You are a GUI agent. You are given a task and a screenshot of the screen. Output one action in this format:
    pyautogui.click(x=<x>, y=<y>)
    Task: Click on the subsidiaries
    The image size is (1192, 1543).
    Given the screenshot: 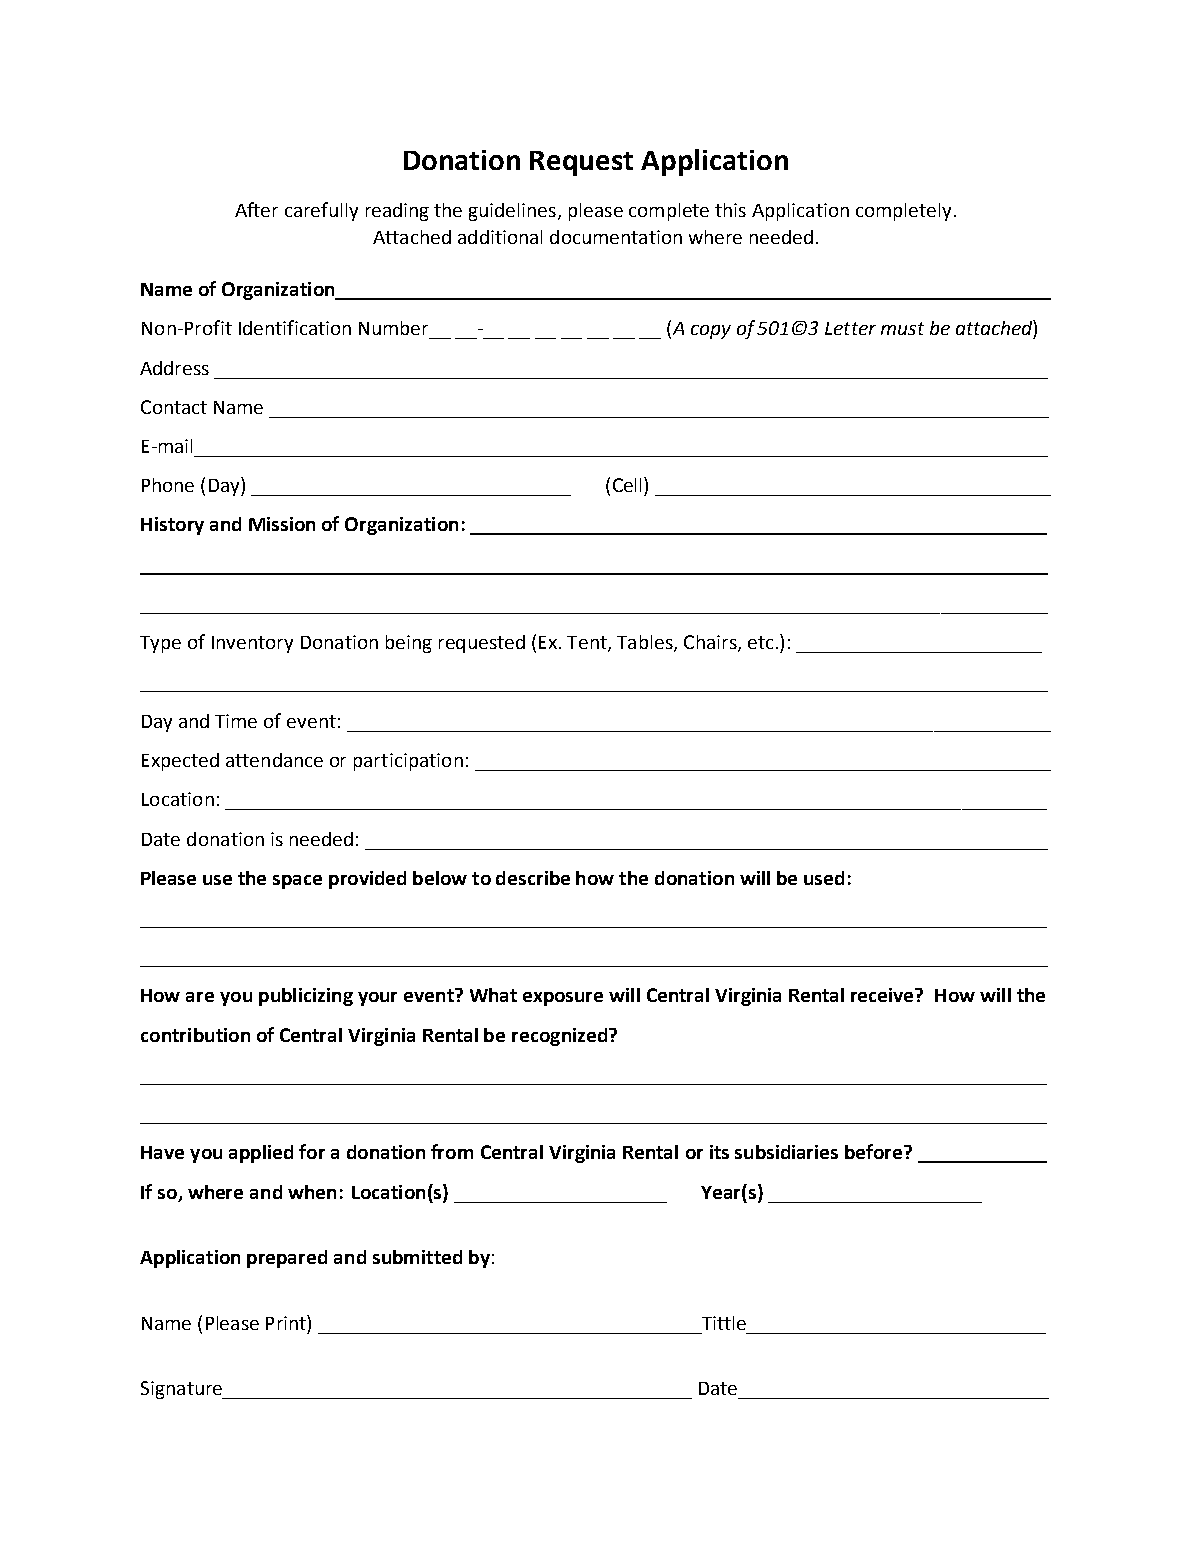 What is the action you would take?
    pyautogui.click(x=786, y=1152)
